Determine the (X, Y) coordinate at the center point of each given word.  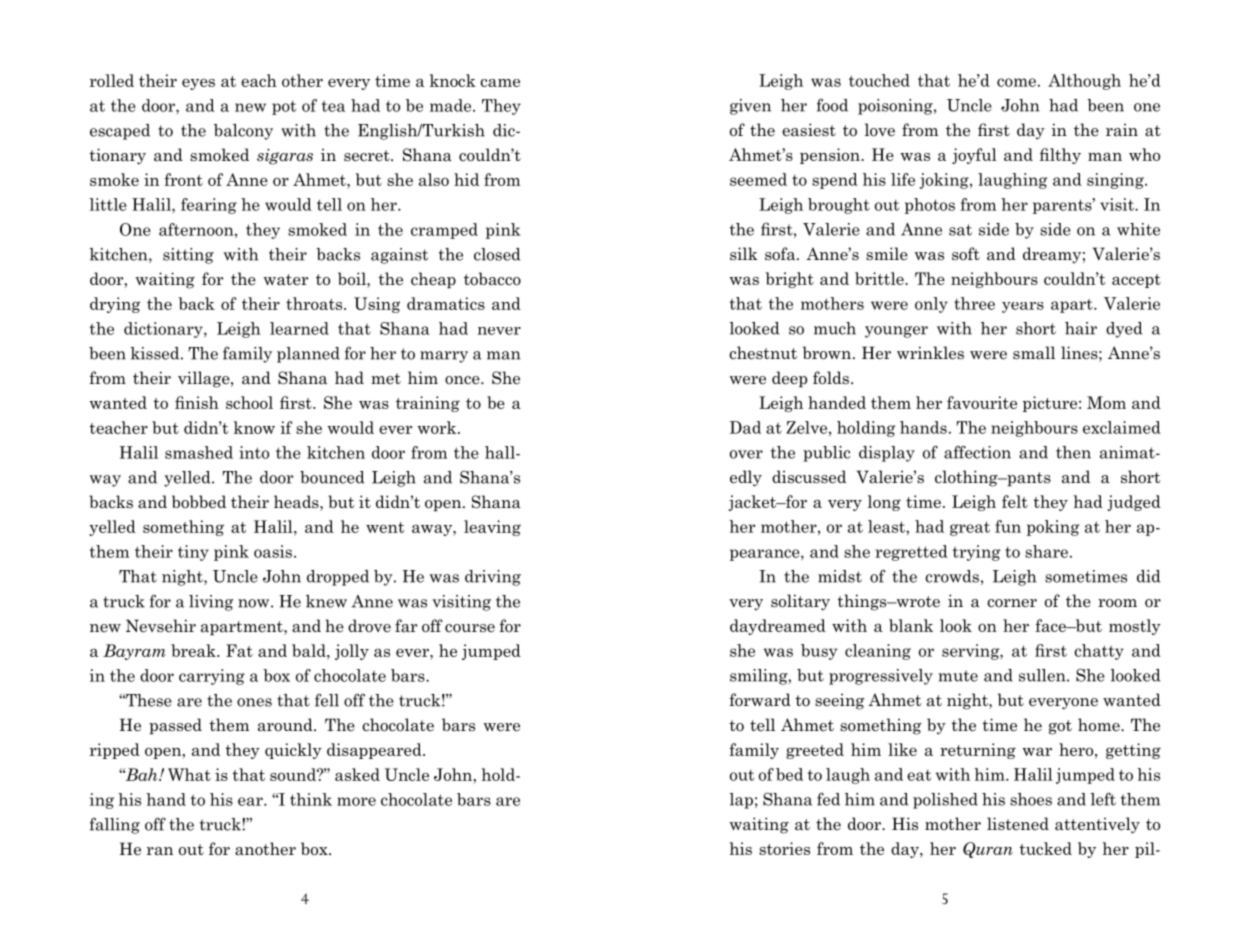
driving (493, 578)
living (211, 603)
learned (299, 328)
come (1016, 82)
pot (284, 108)
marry (444, 357)
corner (1012, 603)
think (311, 799)
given (750, 107)
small (1034, 353)
